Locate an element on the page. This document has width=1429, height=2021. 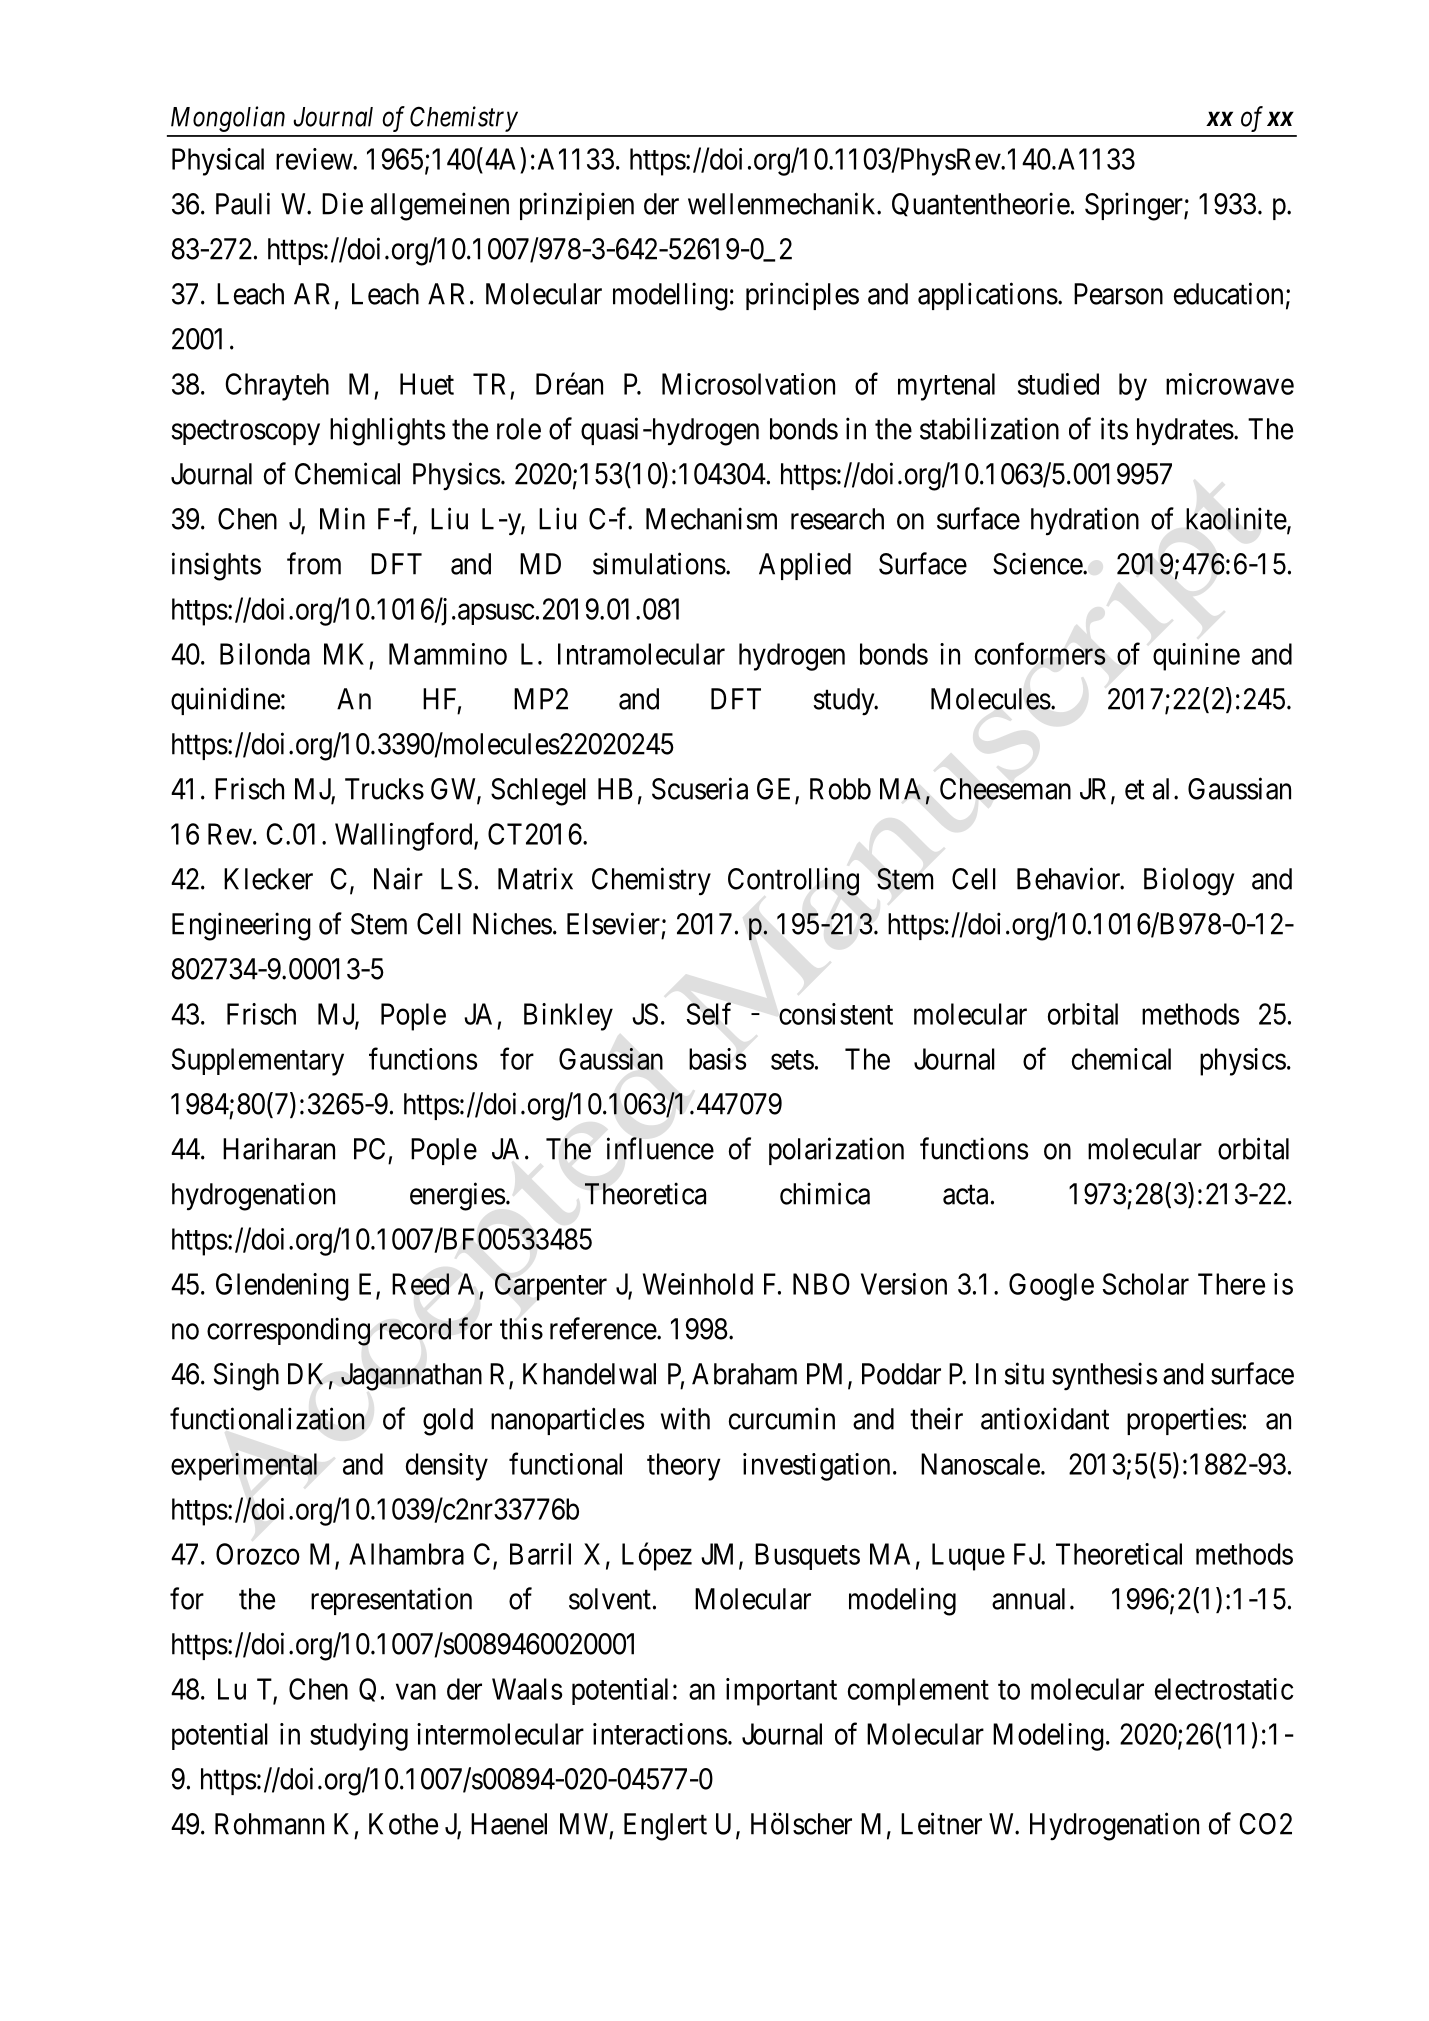
Trucks is located at coordinates (384, 789).
